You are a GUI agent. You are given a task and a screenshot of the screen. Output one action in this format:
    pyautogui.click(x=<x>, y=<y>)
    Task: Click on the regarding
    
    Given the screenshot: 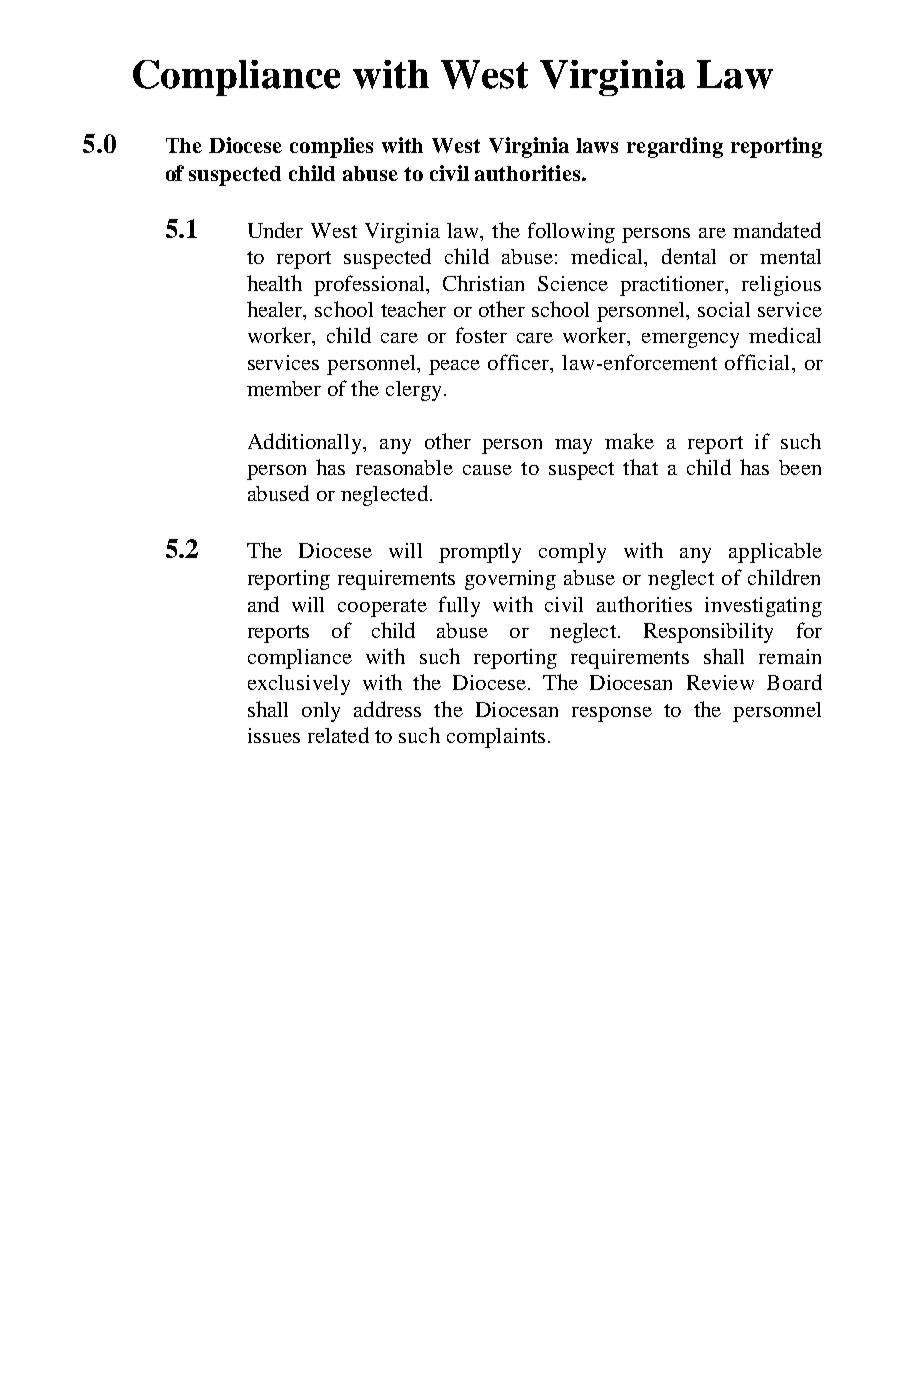 What is the action you would take?
    pyautogui.click(x=675, y=147)
